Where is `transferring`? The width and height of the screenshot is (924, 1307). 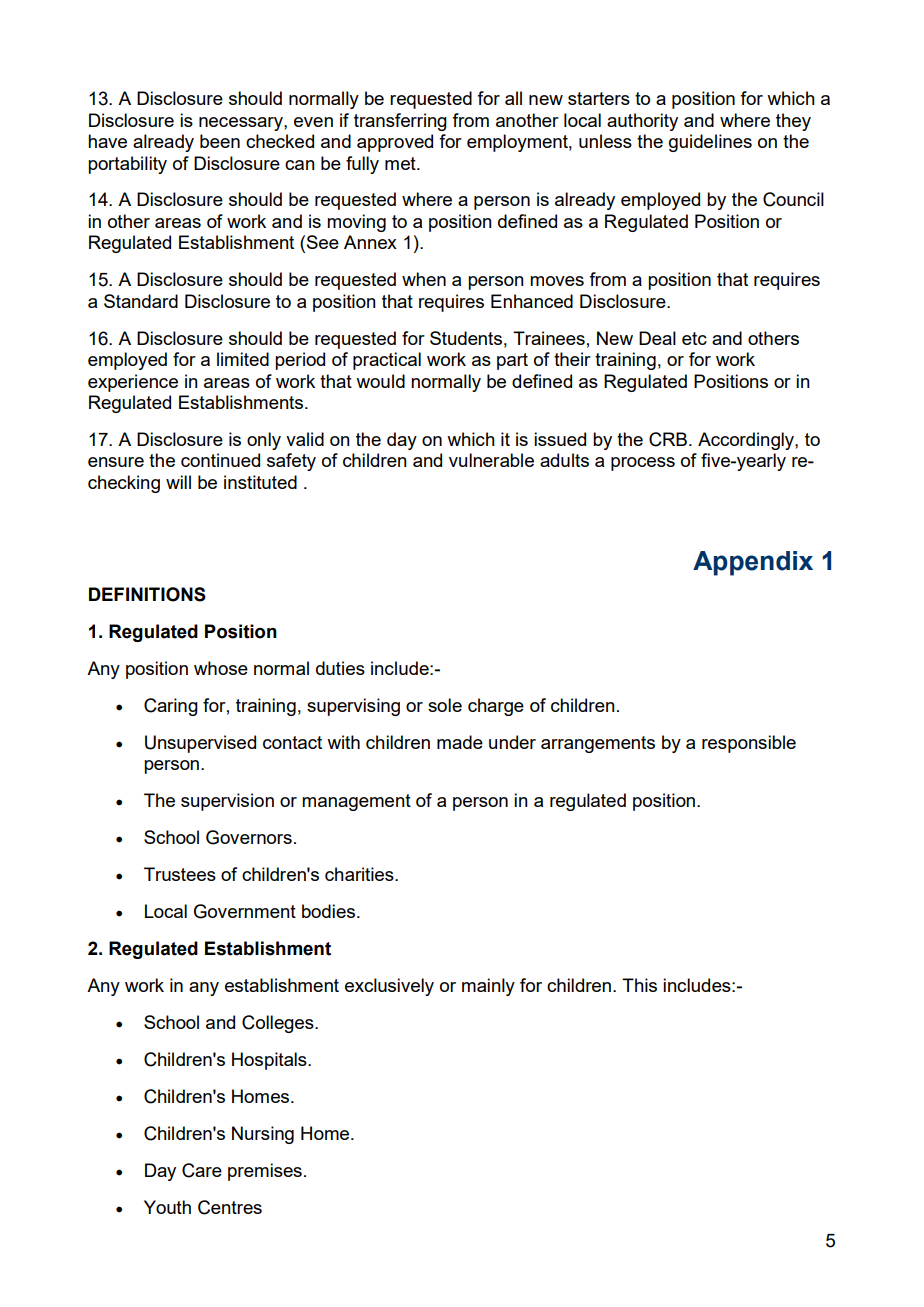
transferring is located at coordinates (400, 122).
